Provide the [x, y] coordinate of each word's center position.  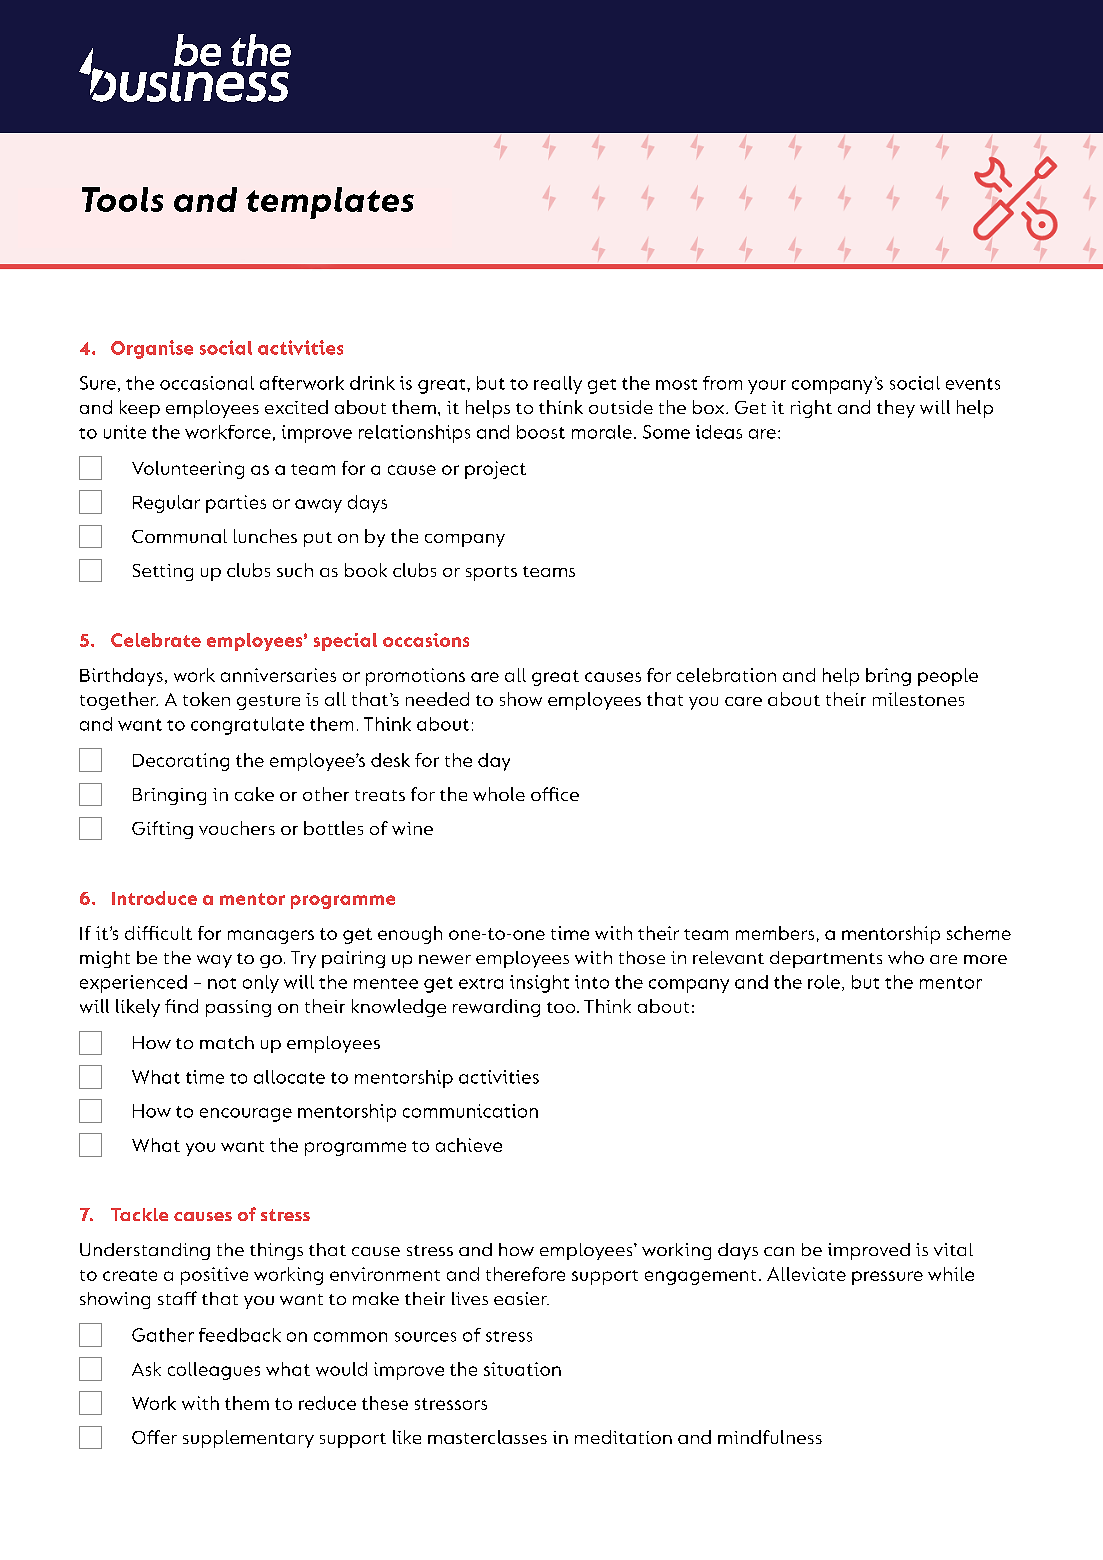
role [824, 982]
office [555, 794]
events [973, 384]
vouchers [237, 828]
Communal [179, 536]
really [558, 385]
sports [491, 573]
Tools [122, 199]
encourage [246, 1115]
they [896, 409]
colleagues [214, 1371]
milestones [918, 699]
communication [470, 1111]
